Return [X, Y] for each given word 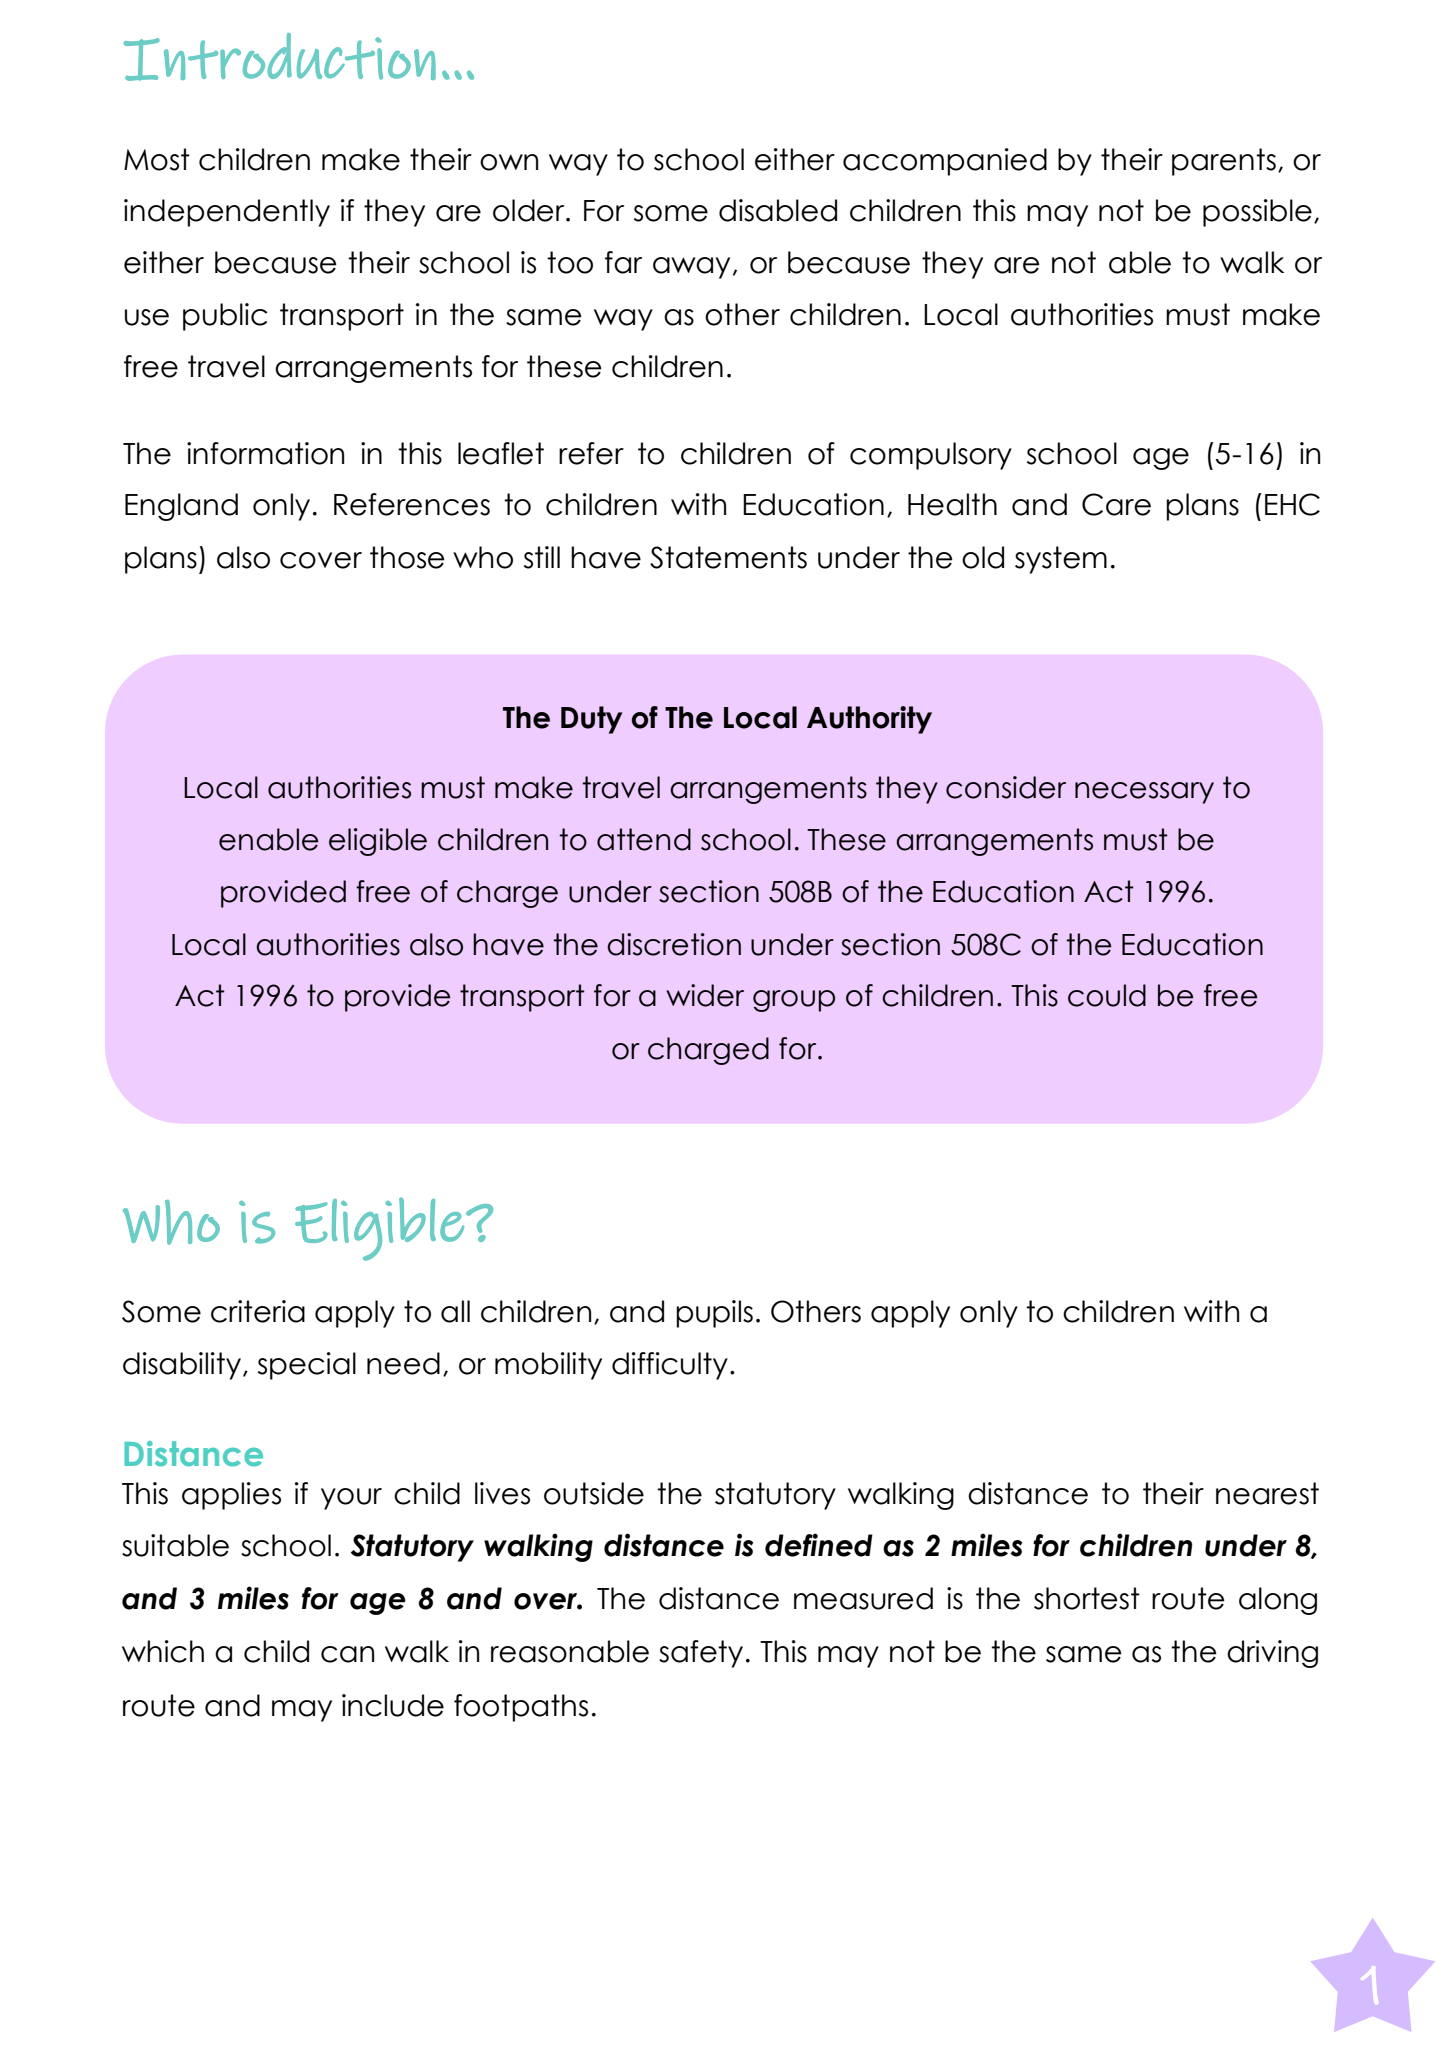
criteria [258, 1311]
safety [701, 1654]
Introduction [279, 57]
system [1061, 560]
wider [705, 995]
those [407, 557]
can [347, 1654]
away [691, 268]
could [1107, 995]
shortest [1087, 1598]
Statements [728, 557]
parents [1224, 162]
